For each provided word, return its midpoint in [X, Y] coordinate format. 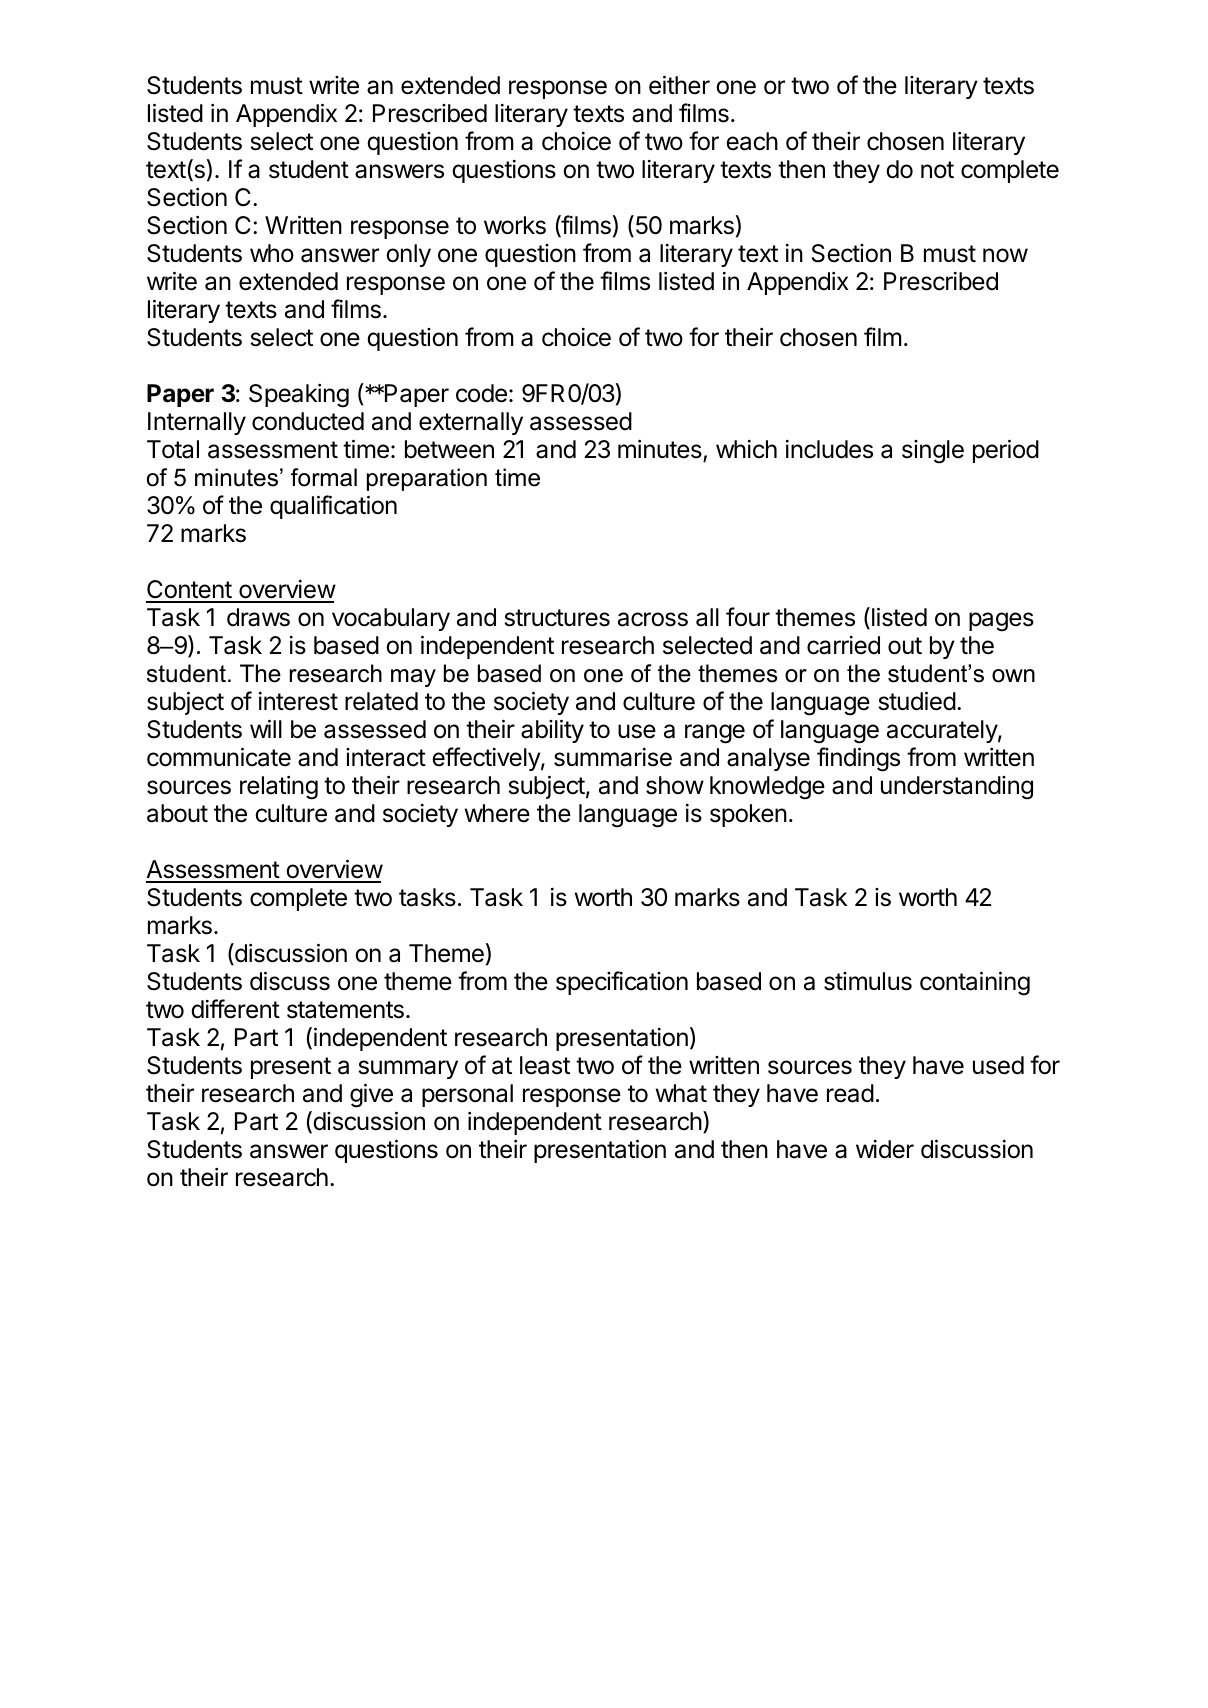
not [937, 170]
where [497, 813]
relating [279, 788]
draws [258, 617]
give [371, 1095]
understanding [957, 788]
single [933, 452]
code [481, 393]
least [545, 1065]
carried [843, 645]
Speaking [299, 396]
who [272, 253]
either [679, 85]
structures [557, 618]
